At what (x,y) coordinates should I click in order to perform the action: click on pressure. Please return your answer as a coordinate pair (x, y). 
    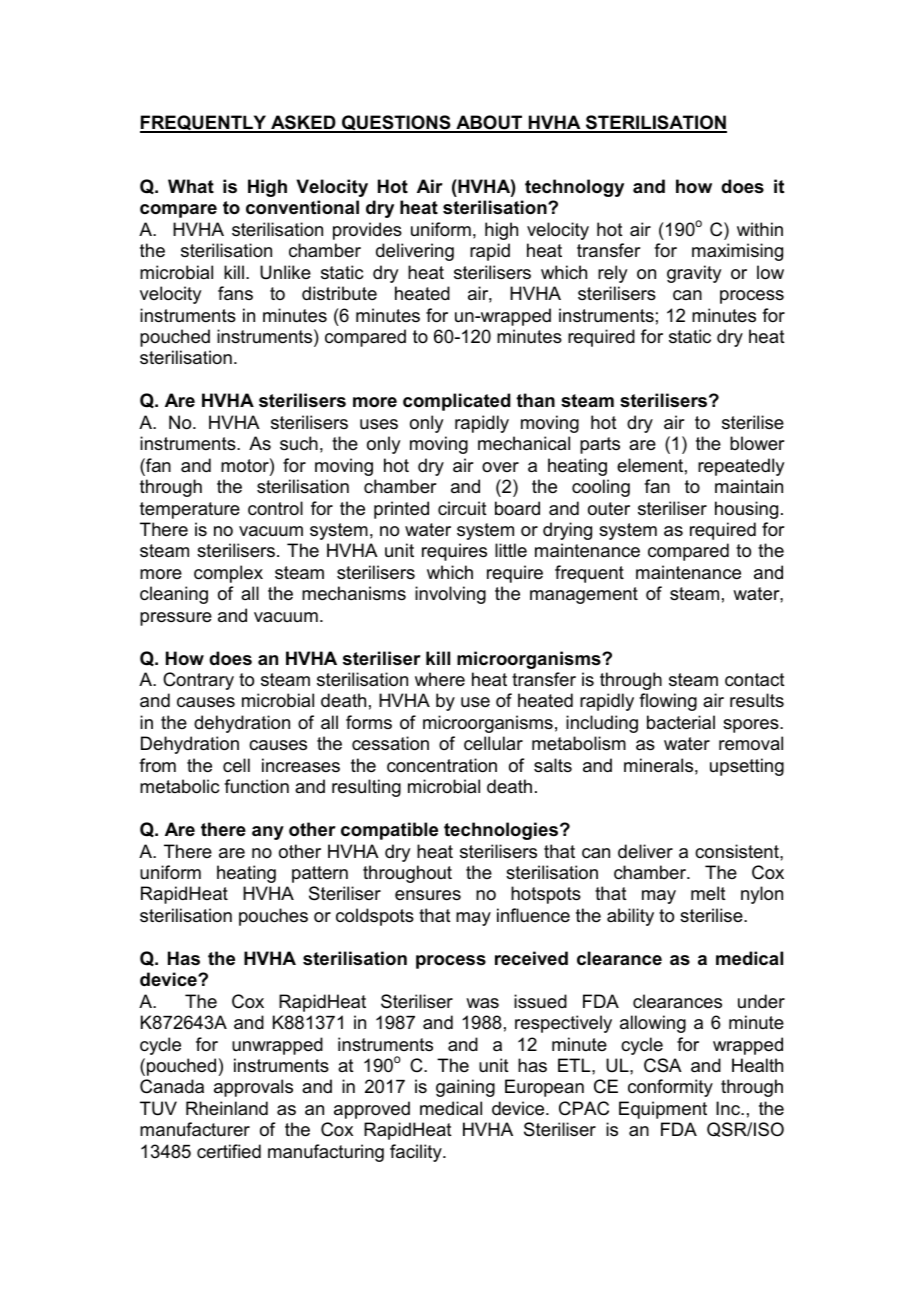
    Looking at the image, I should click on (176, 619).
